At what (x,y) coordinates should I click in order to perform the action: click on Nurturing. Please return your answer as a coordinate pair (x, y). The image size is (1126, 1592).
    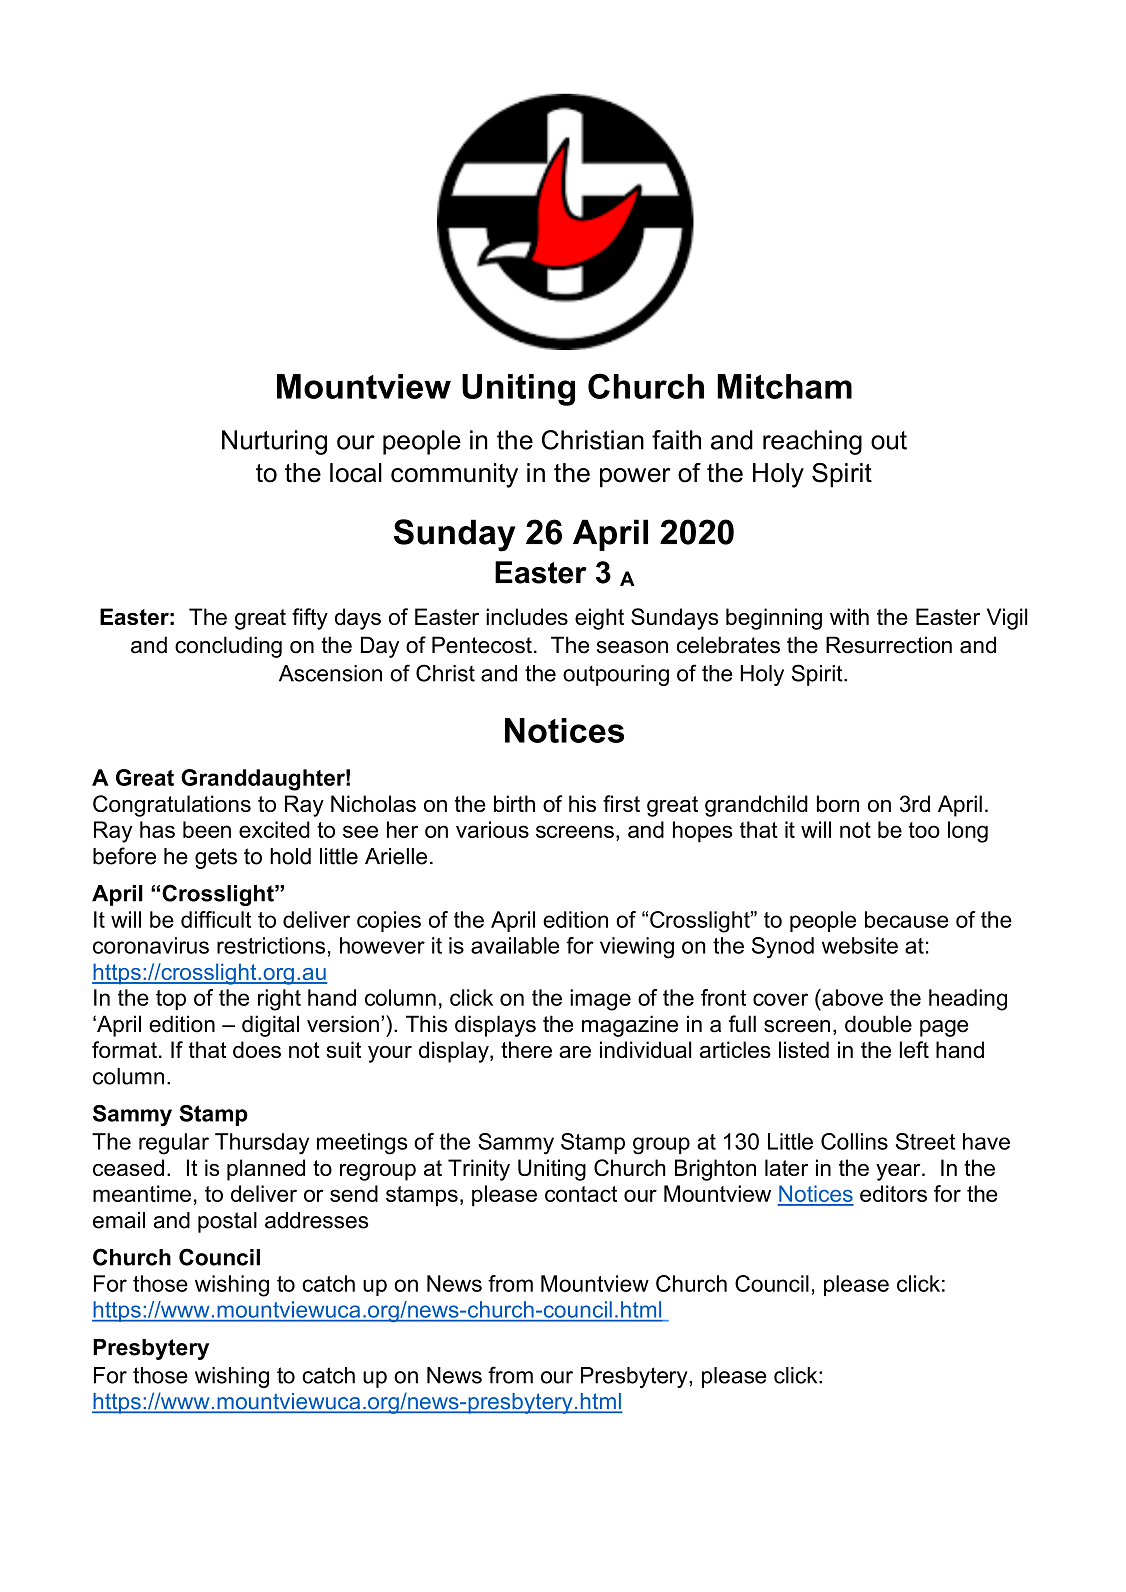
    Looking at the image, I should click on (274, 442).
